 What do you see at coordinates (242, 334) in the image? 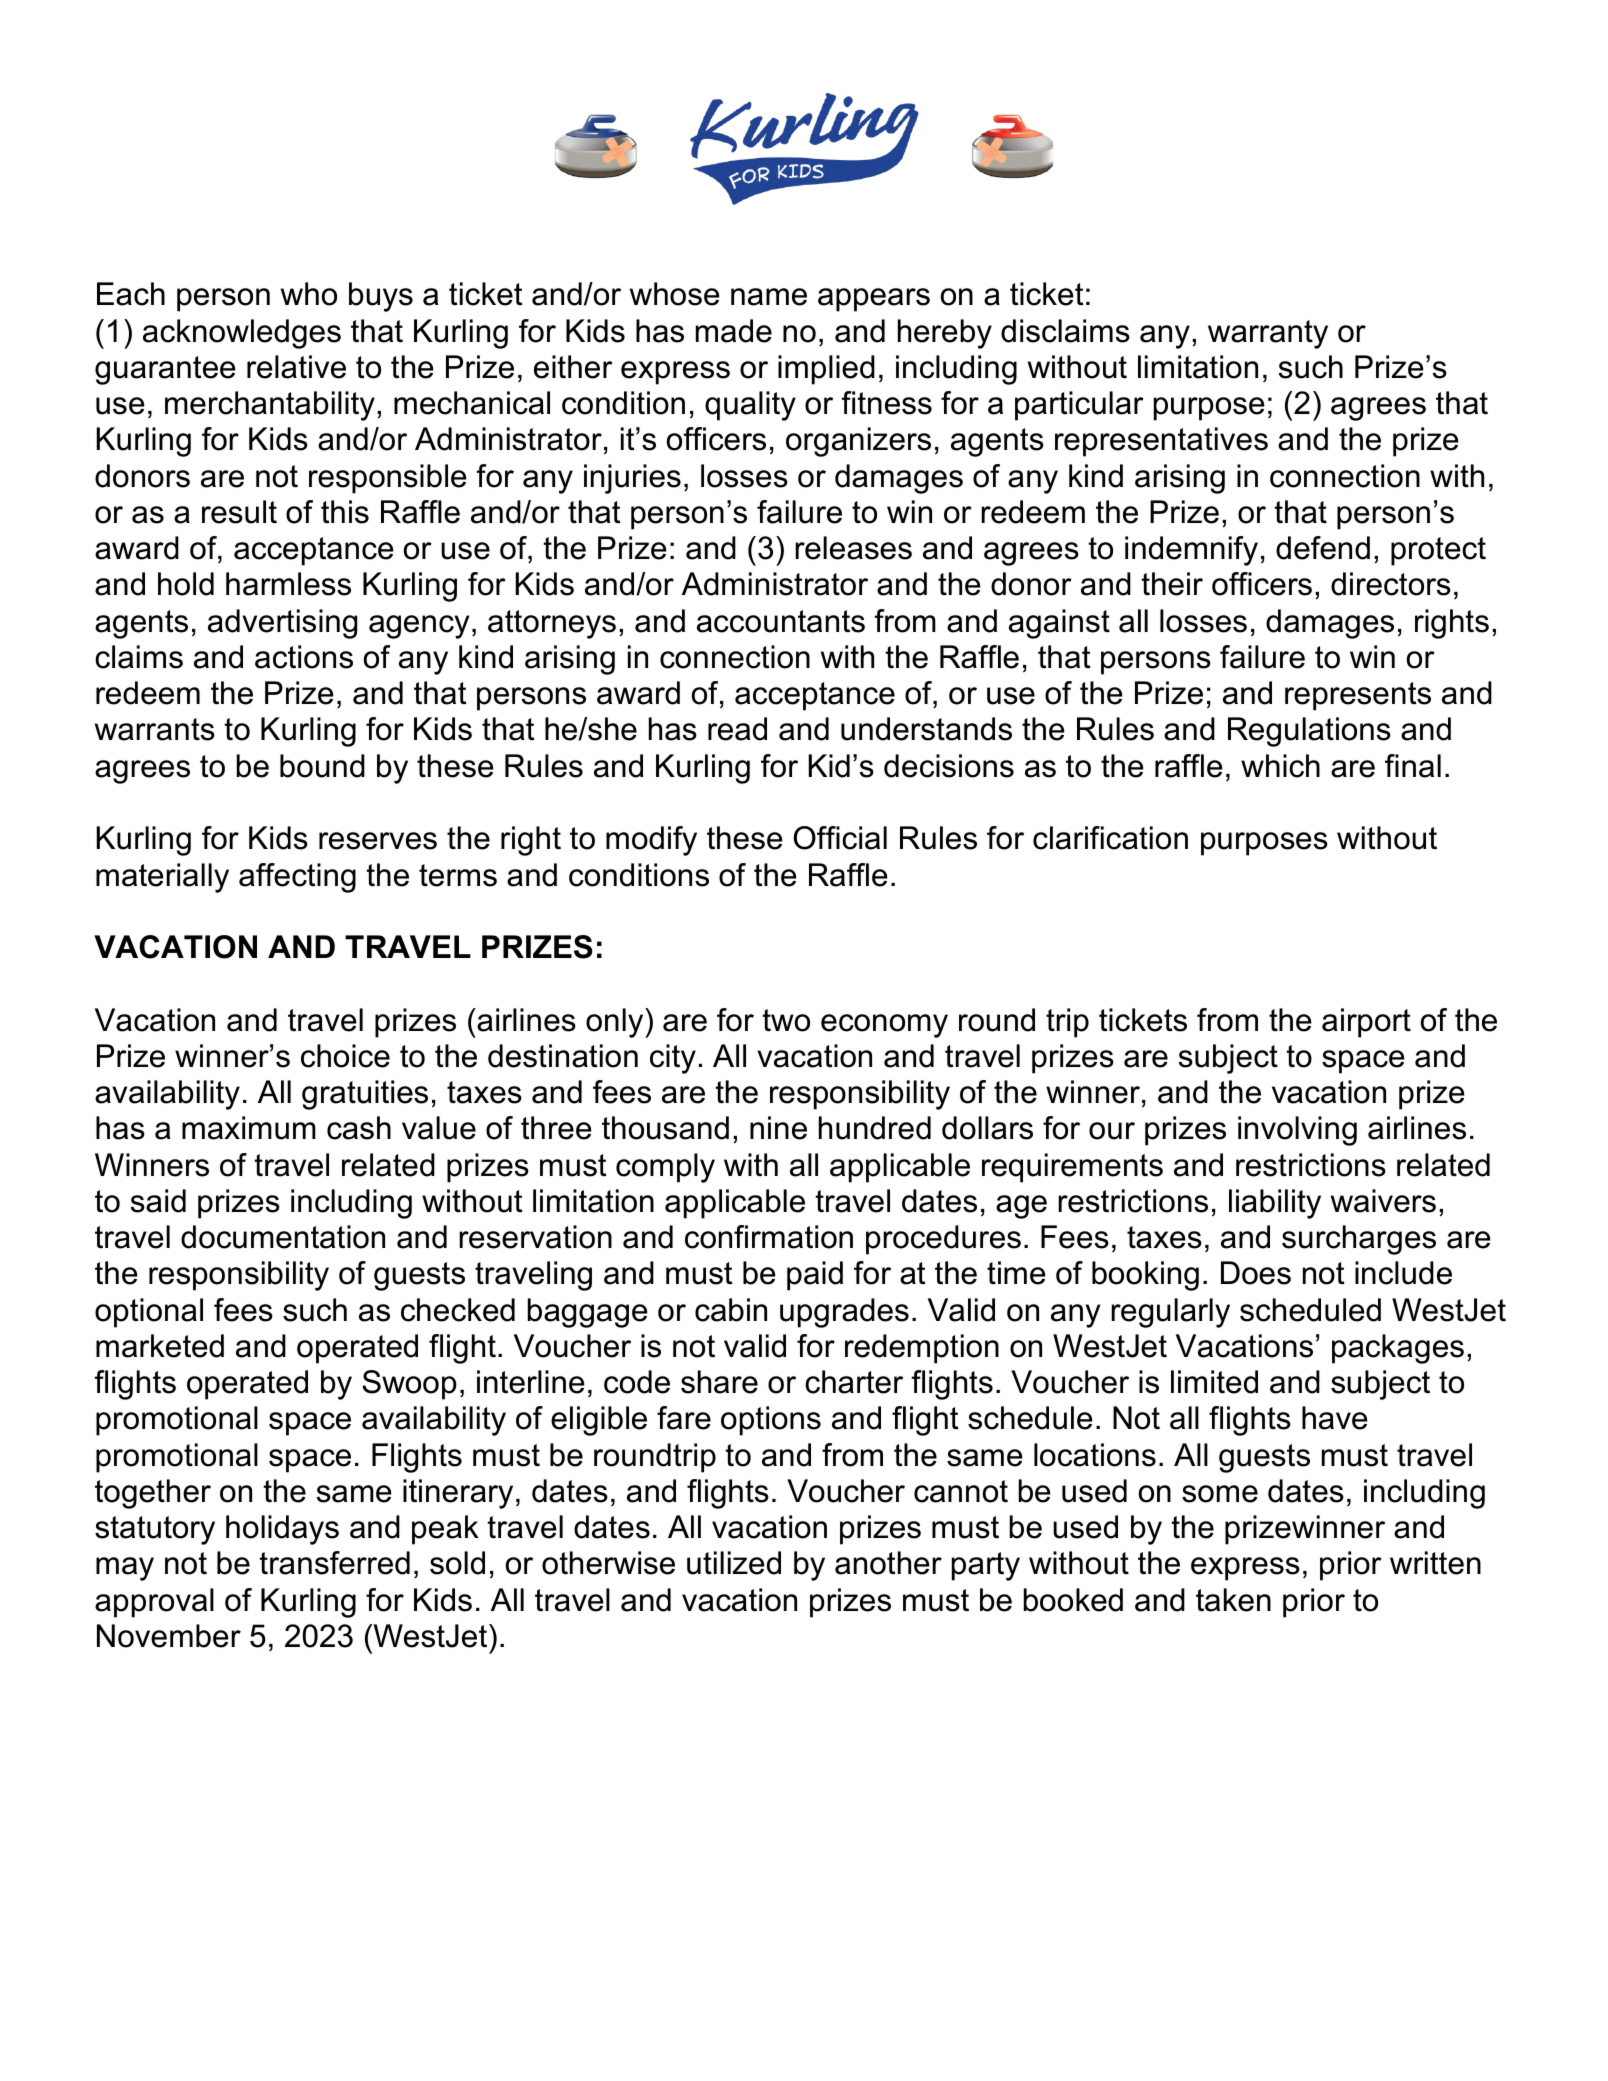
I see `acknowledges` at bounding box center [242, 334].
